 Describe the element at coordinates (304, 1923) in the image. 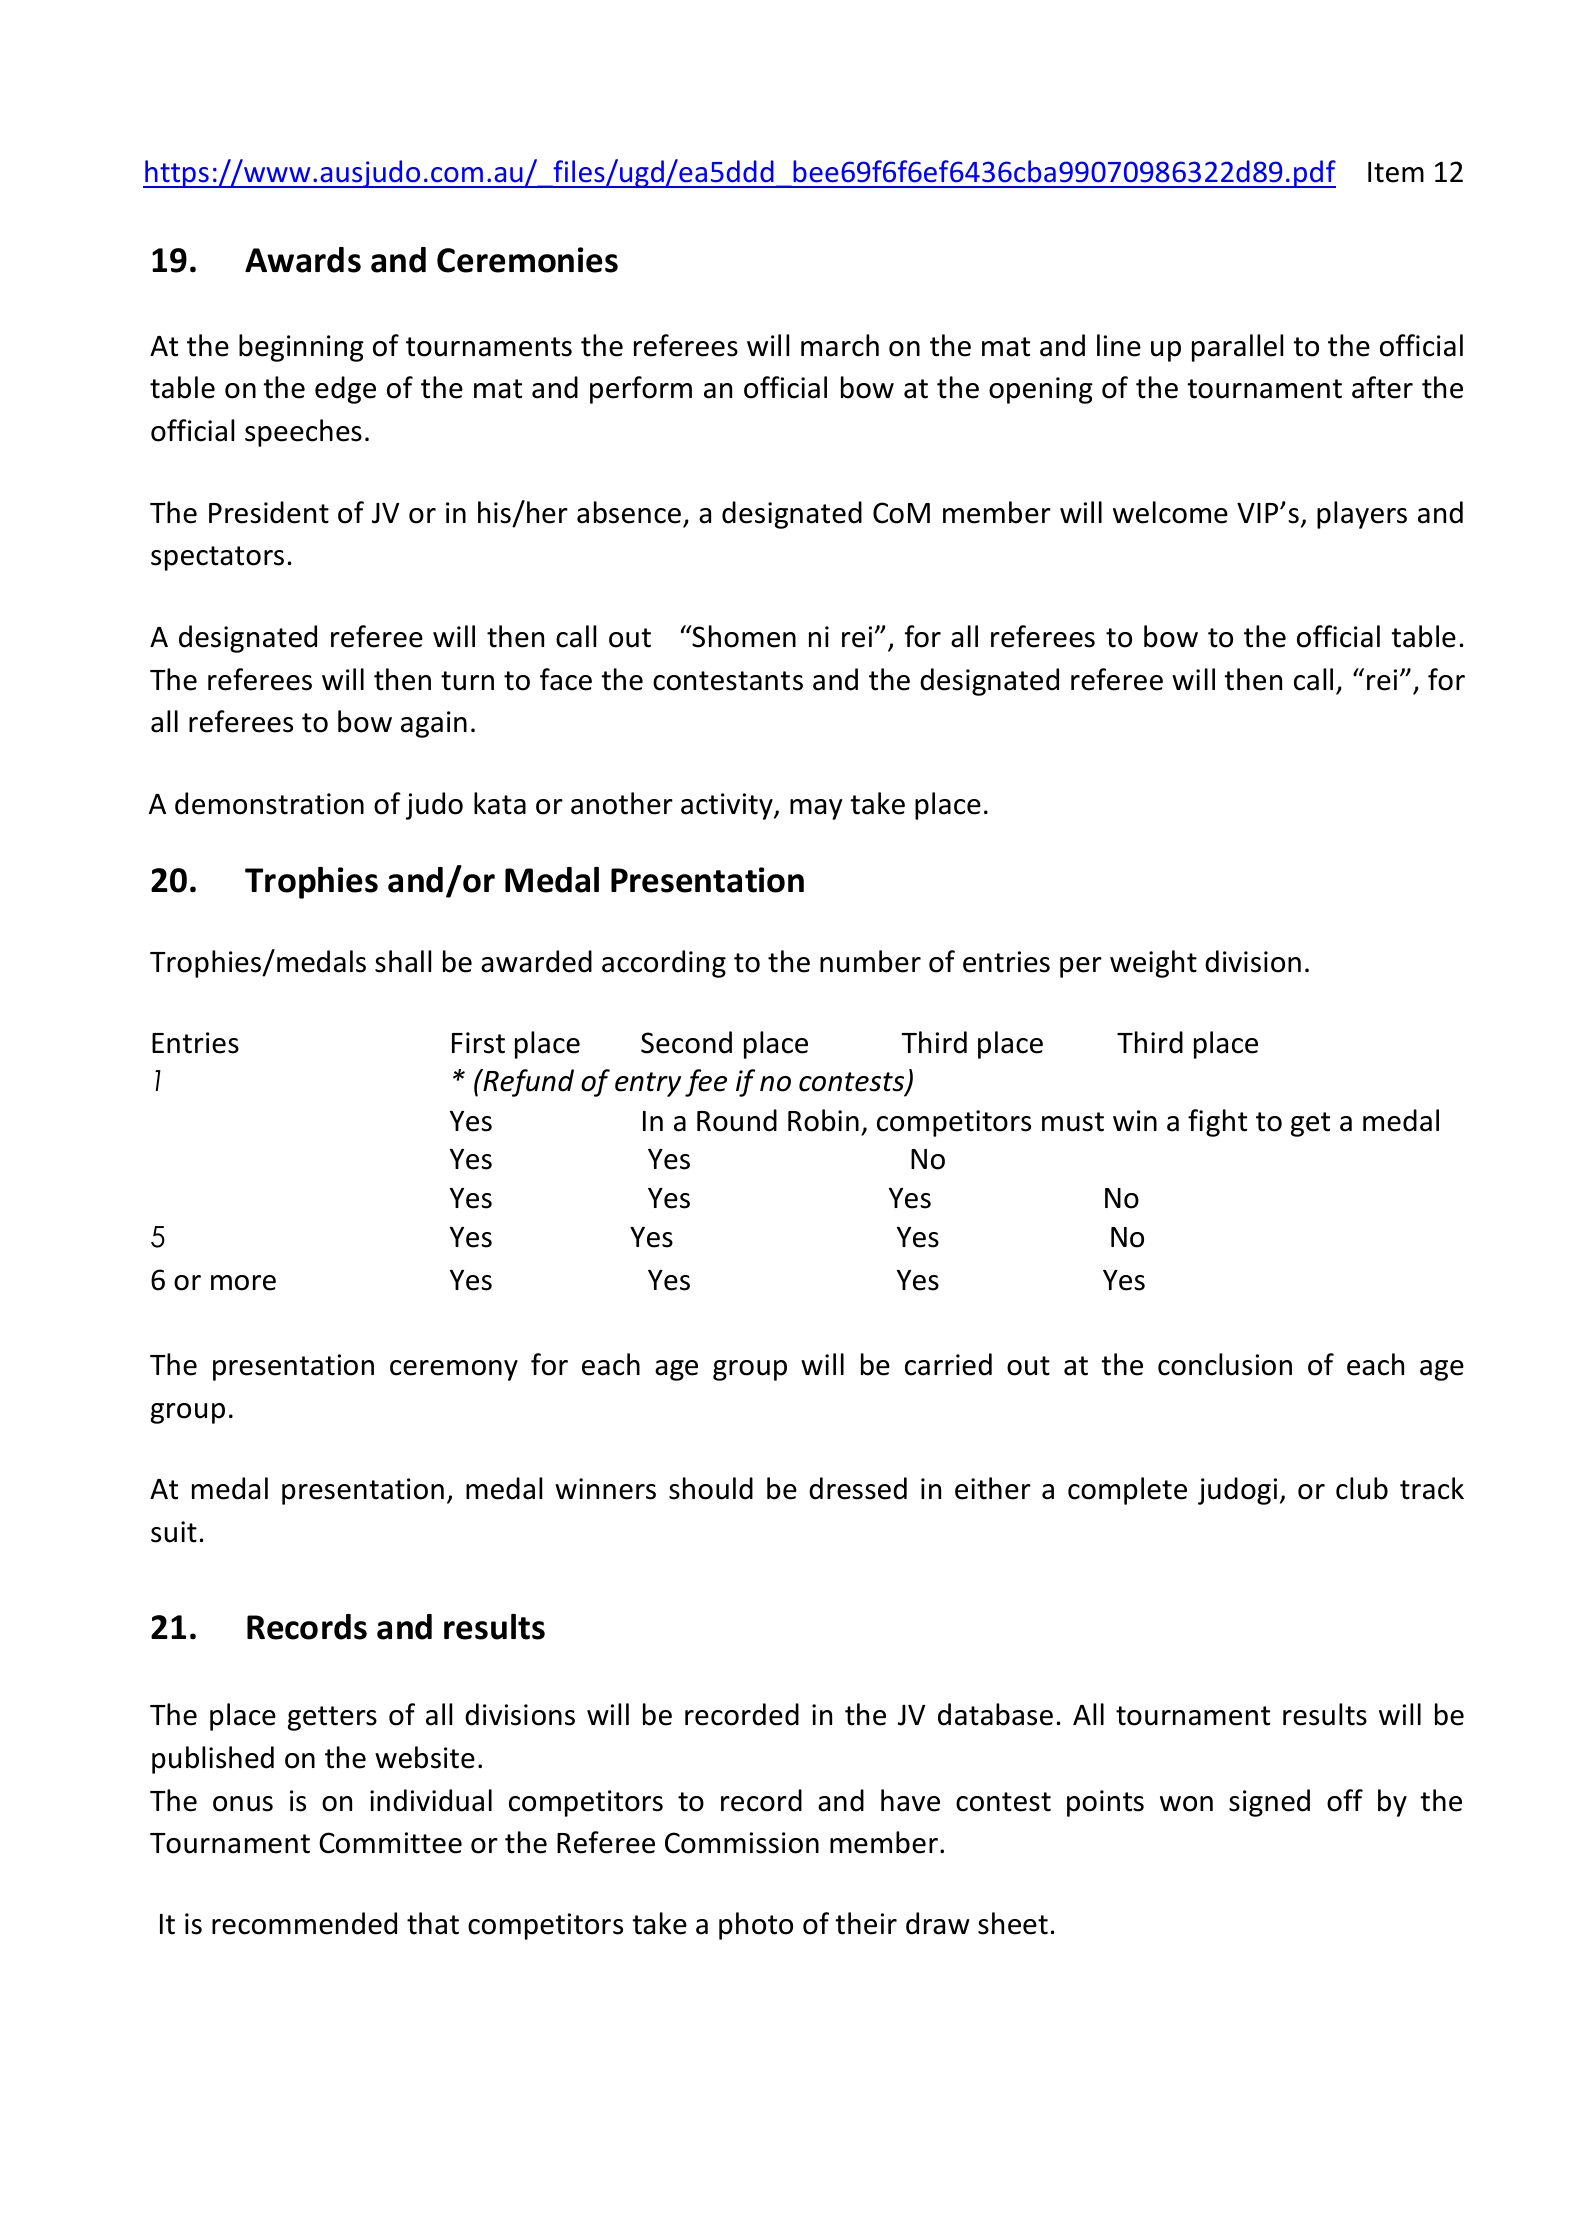

I see `recommended` at that location.
